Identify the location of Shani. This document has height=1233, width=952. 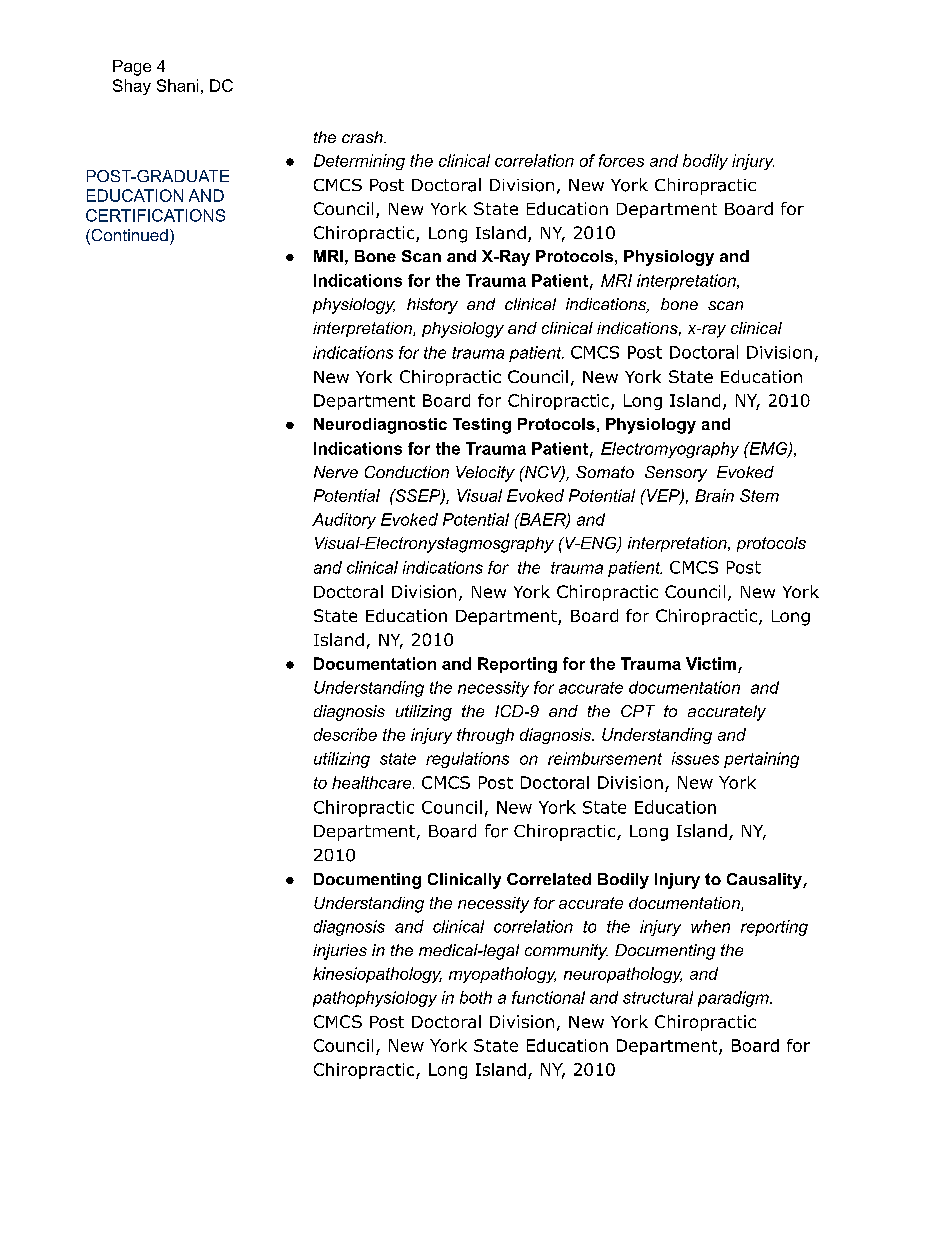
(177, 85).
